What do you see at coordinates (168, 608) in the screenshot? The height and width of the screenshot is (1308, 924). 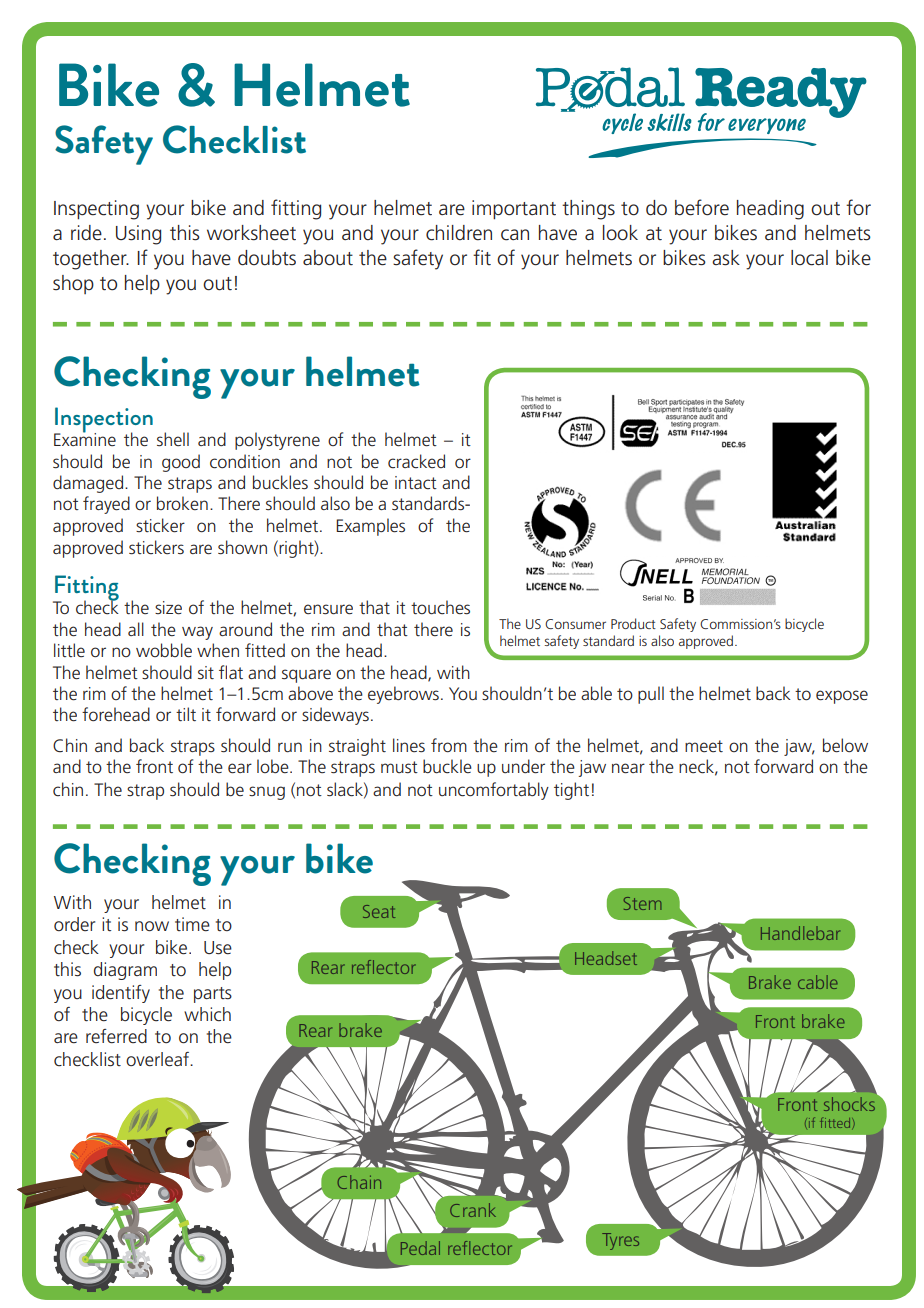 I see `size` at bounding box center [168, 608].
